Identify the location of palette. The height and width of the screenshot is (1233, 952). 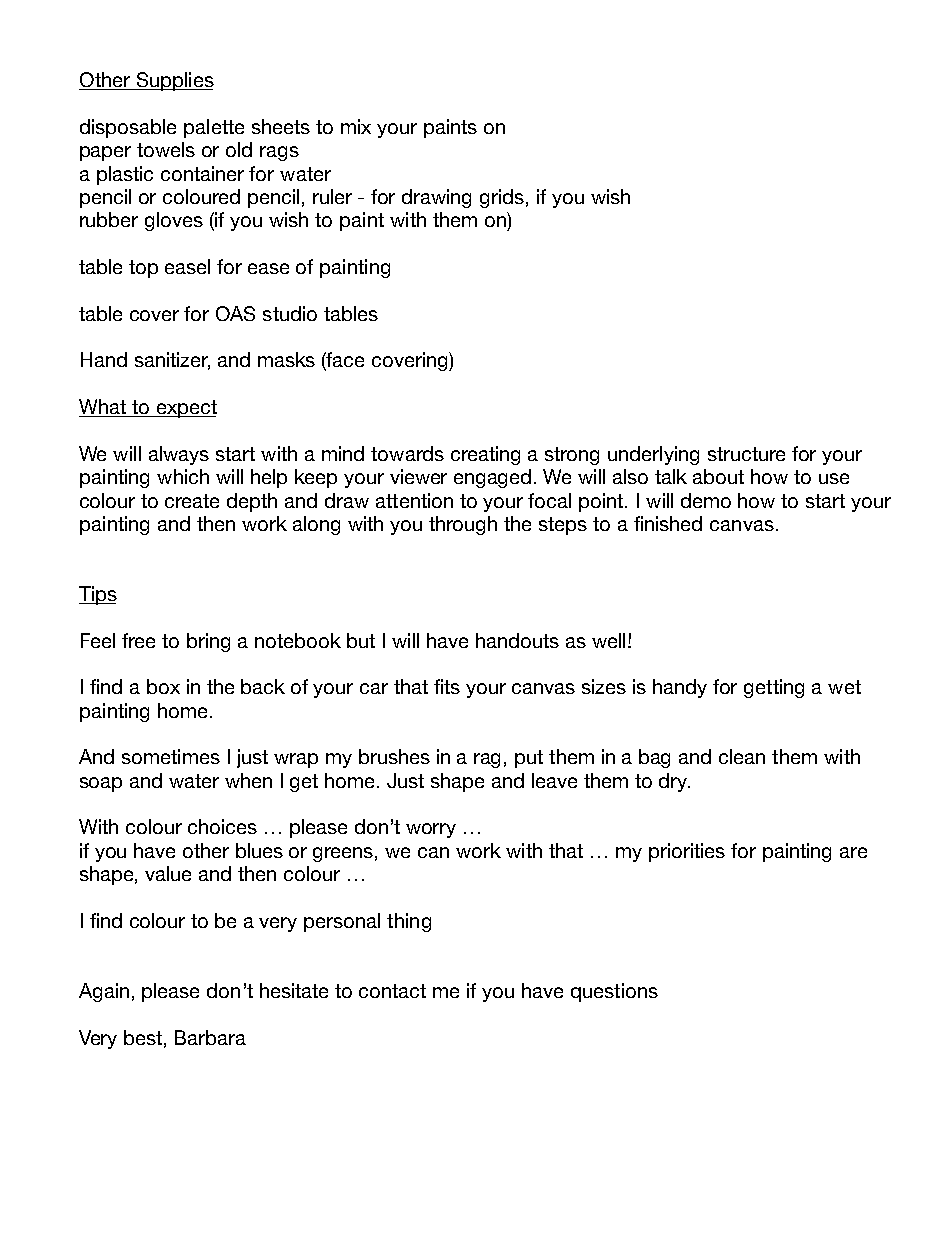
(214, 128).
